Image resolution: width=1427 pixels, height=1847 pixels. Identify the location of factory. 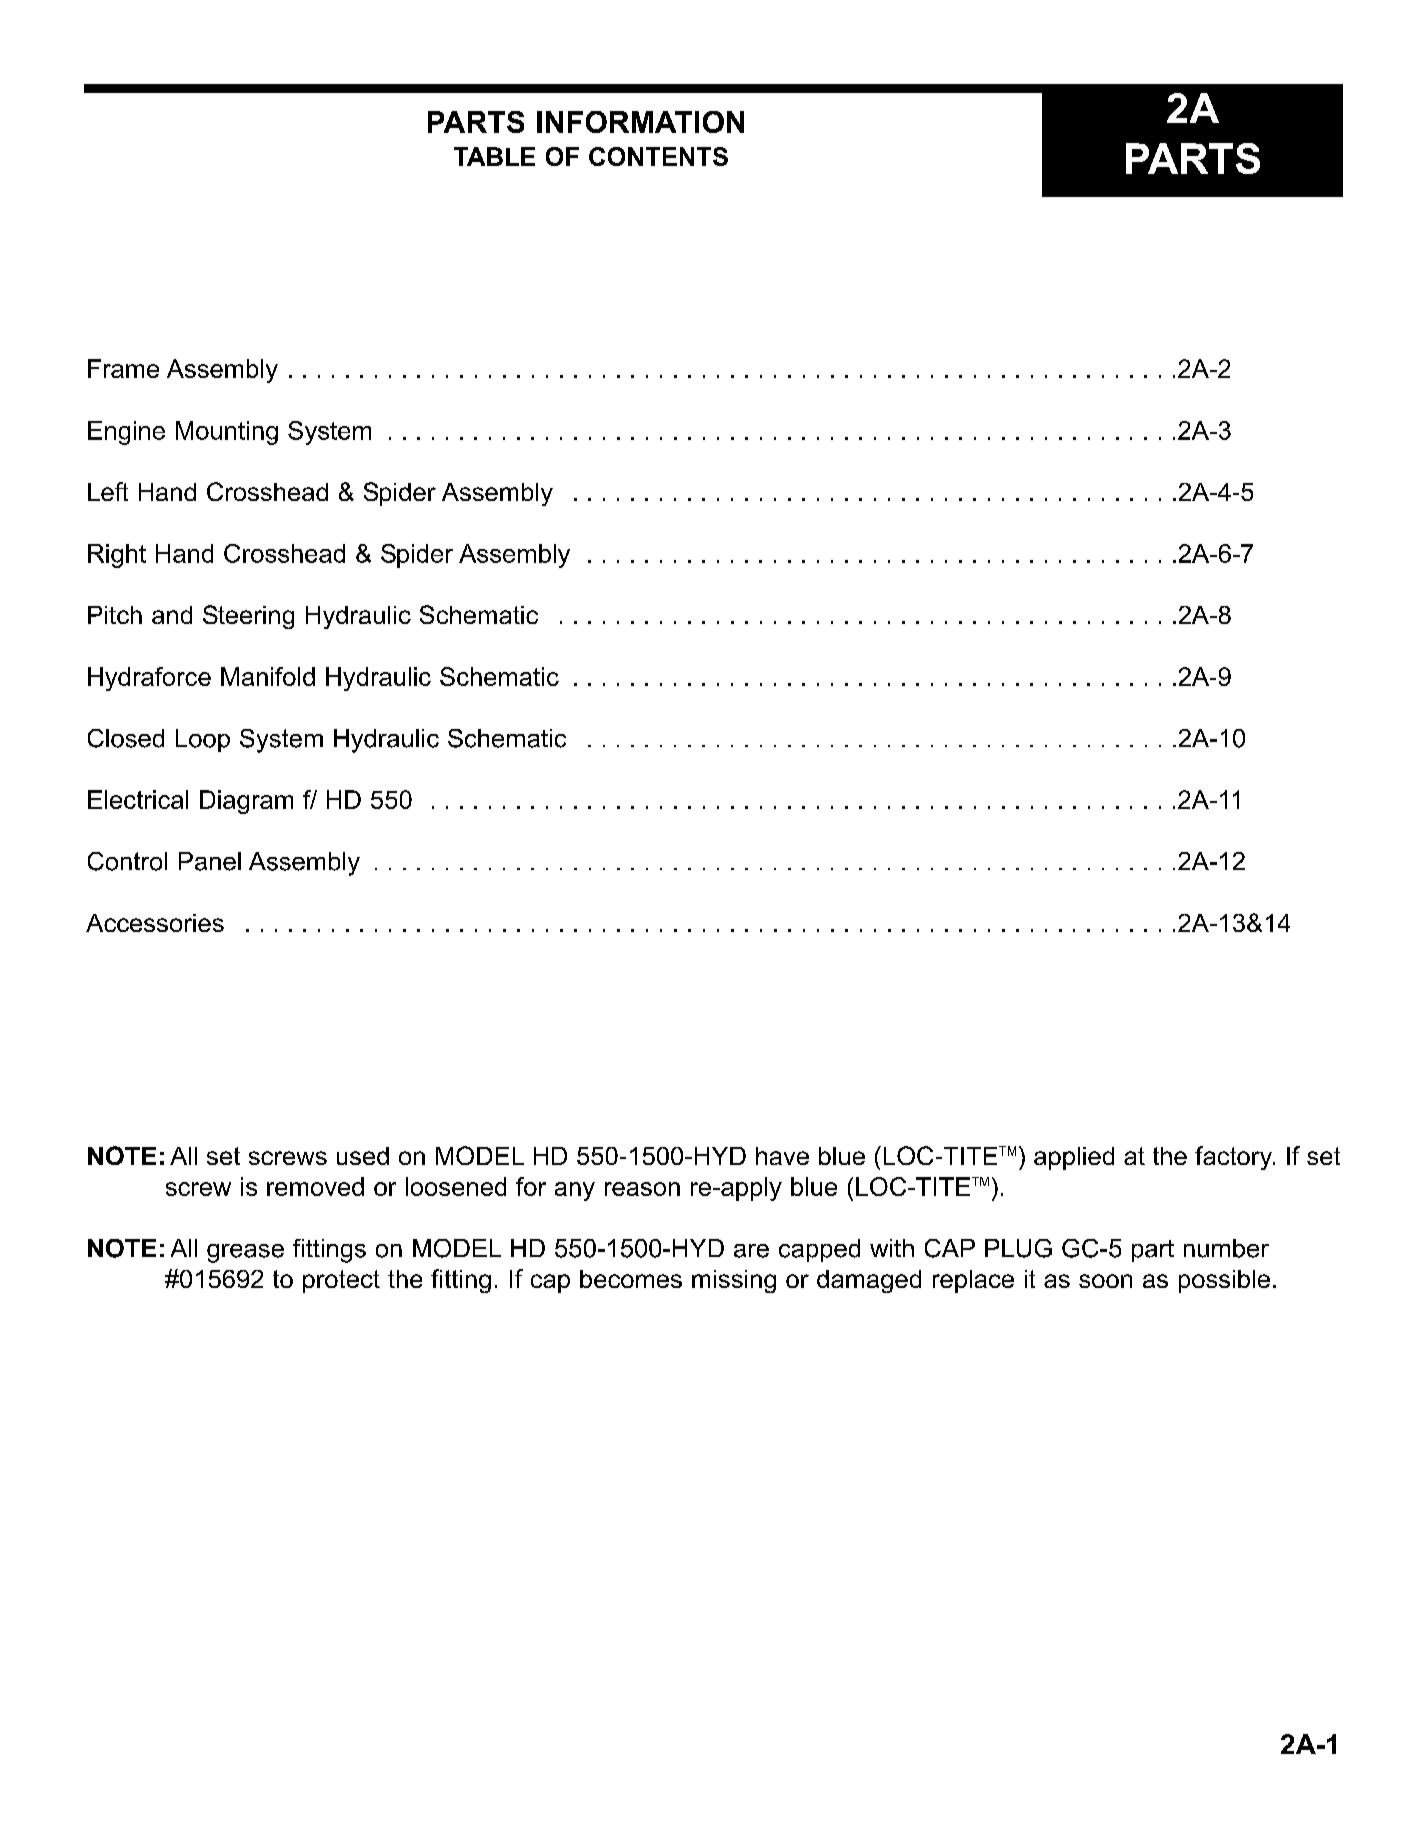
(1234, 1158).
